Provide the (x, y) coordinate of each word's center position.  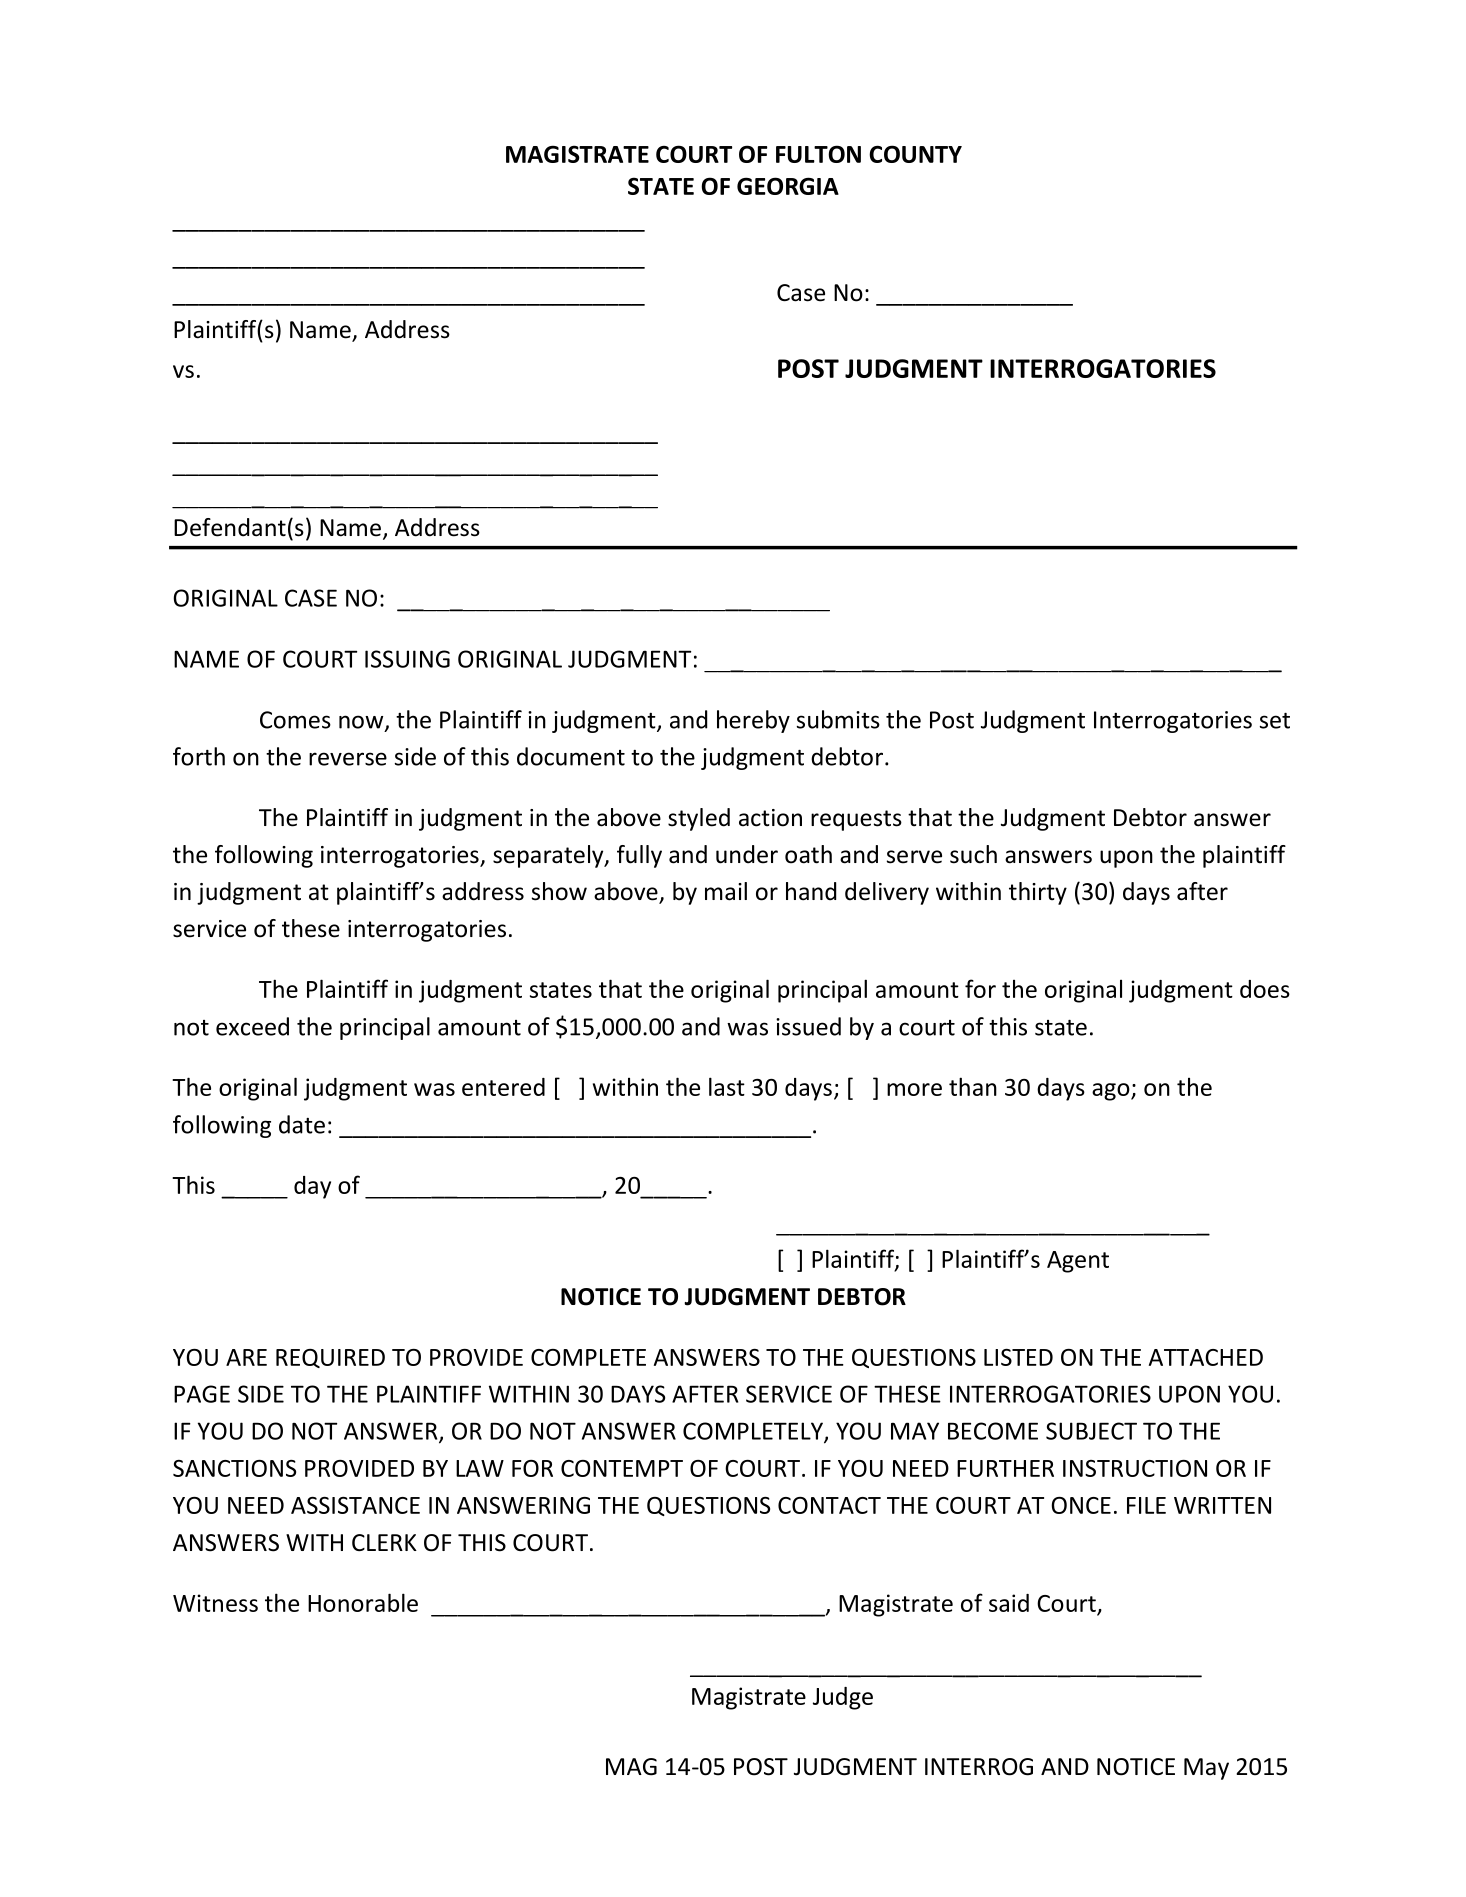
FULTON (818, 154)
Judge (843, 1698)
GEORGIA (788, 186)
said (1009, 1603)
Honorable (363, 1602)
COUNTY (915, 154)
